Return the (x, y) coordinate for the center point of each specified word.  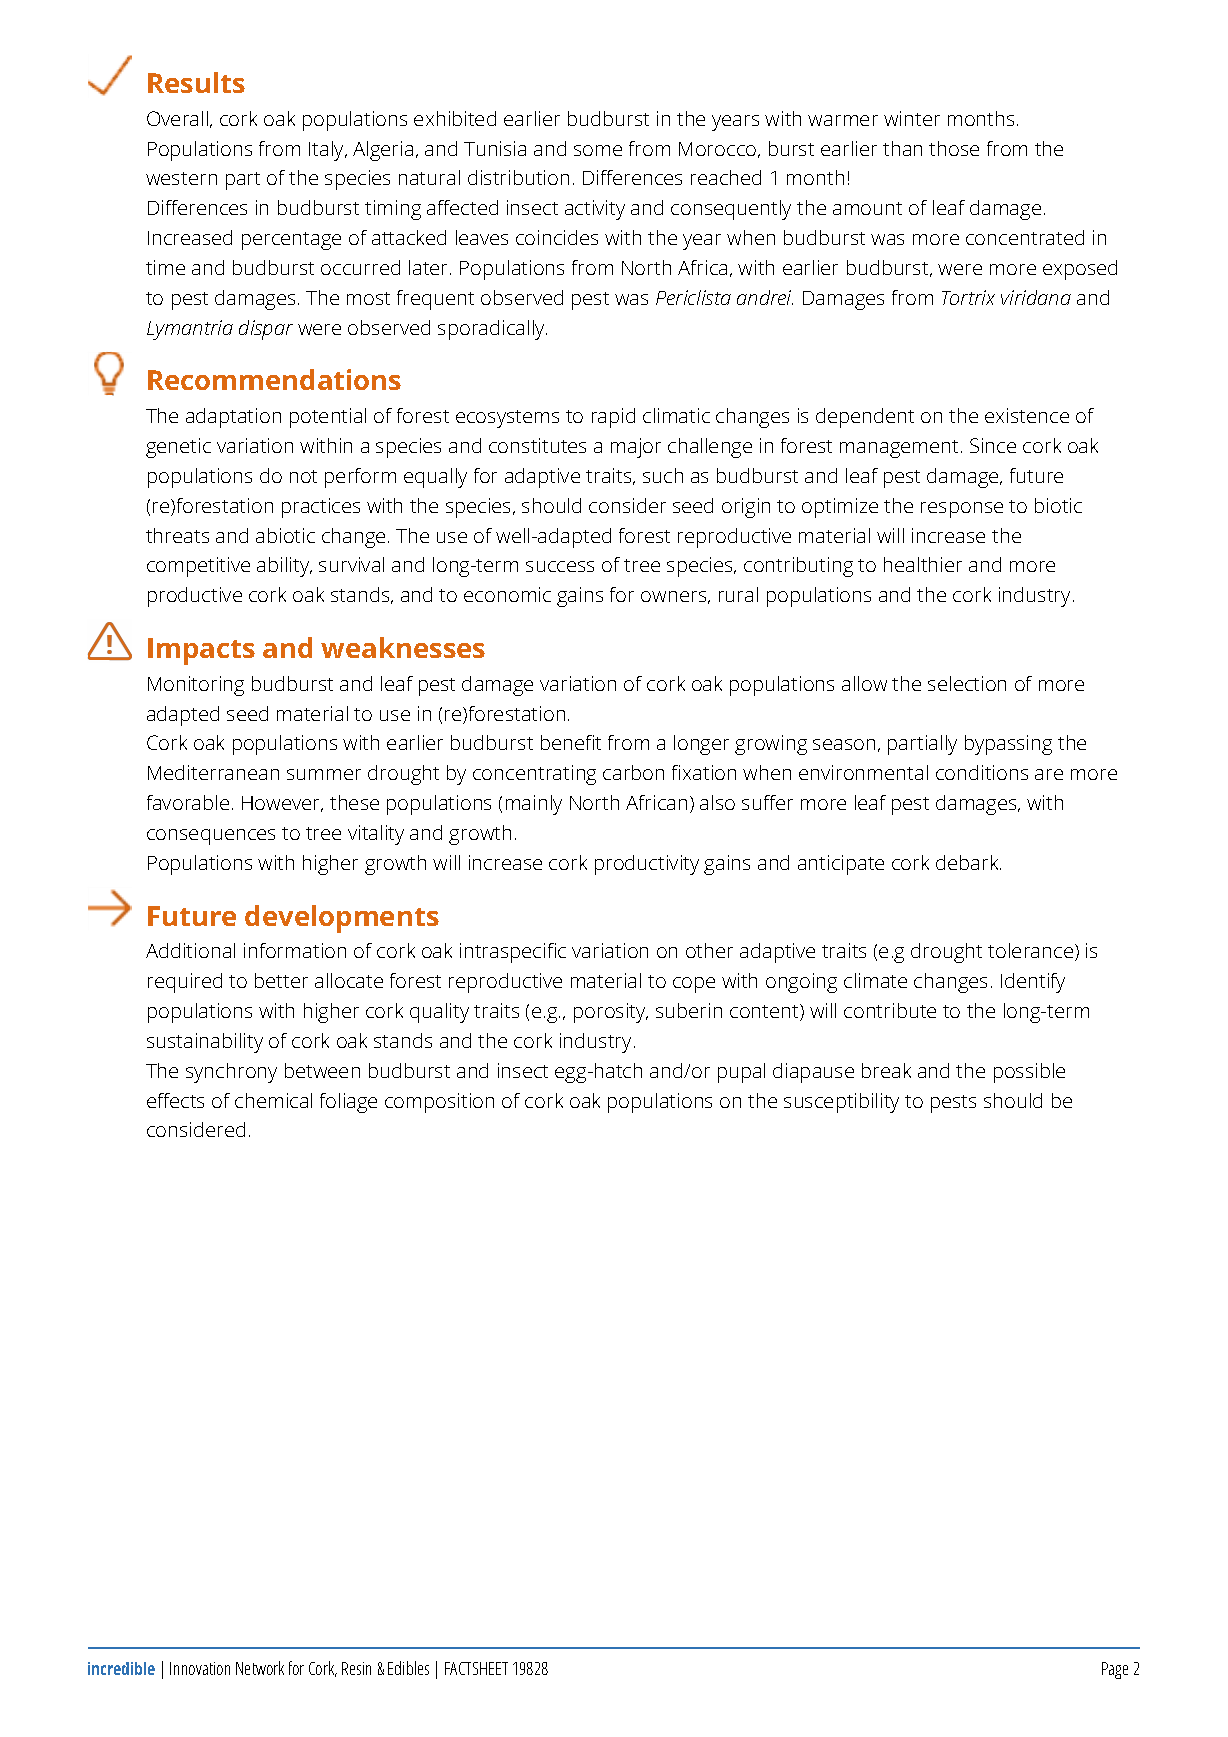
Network (260, 1668)
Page (1115, 1670)
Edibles (408, 1668)
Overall (177, 118)
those (954, 148)
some (598, 150)
